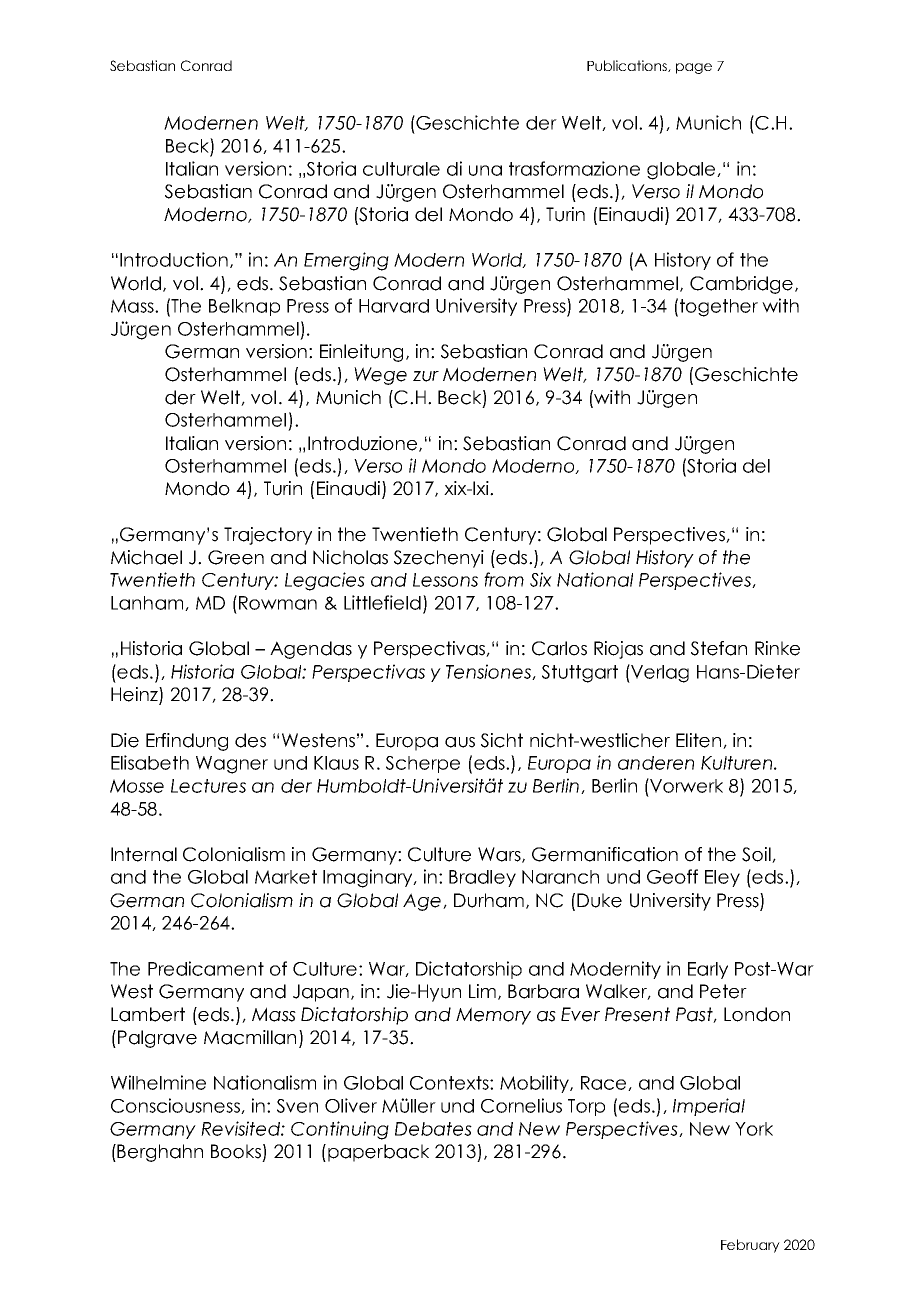 The image size is (924, 1308). Describe the element at coordinates (485, 170) in the document. I see `una` at that location.
